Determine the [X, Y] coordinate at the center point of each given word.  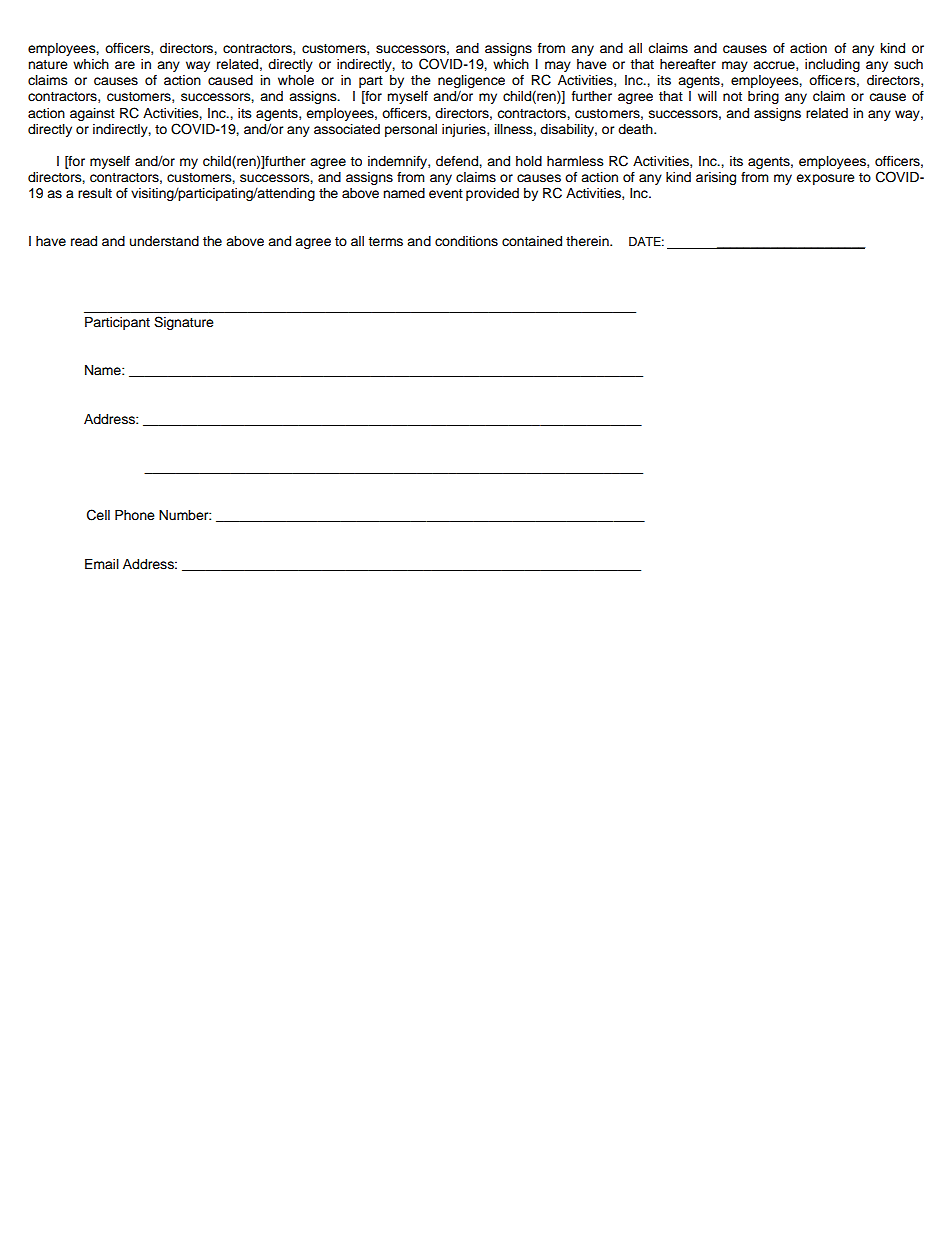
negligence [471, 83]
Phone [135, 515]
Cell [98, 515]
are [125, 65]
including [832, 65]
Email [102, 564]
